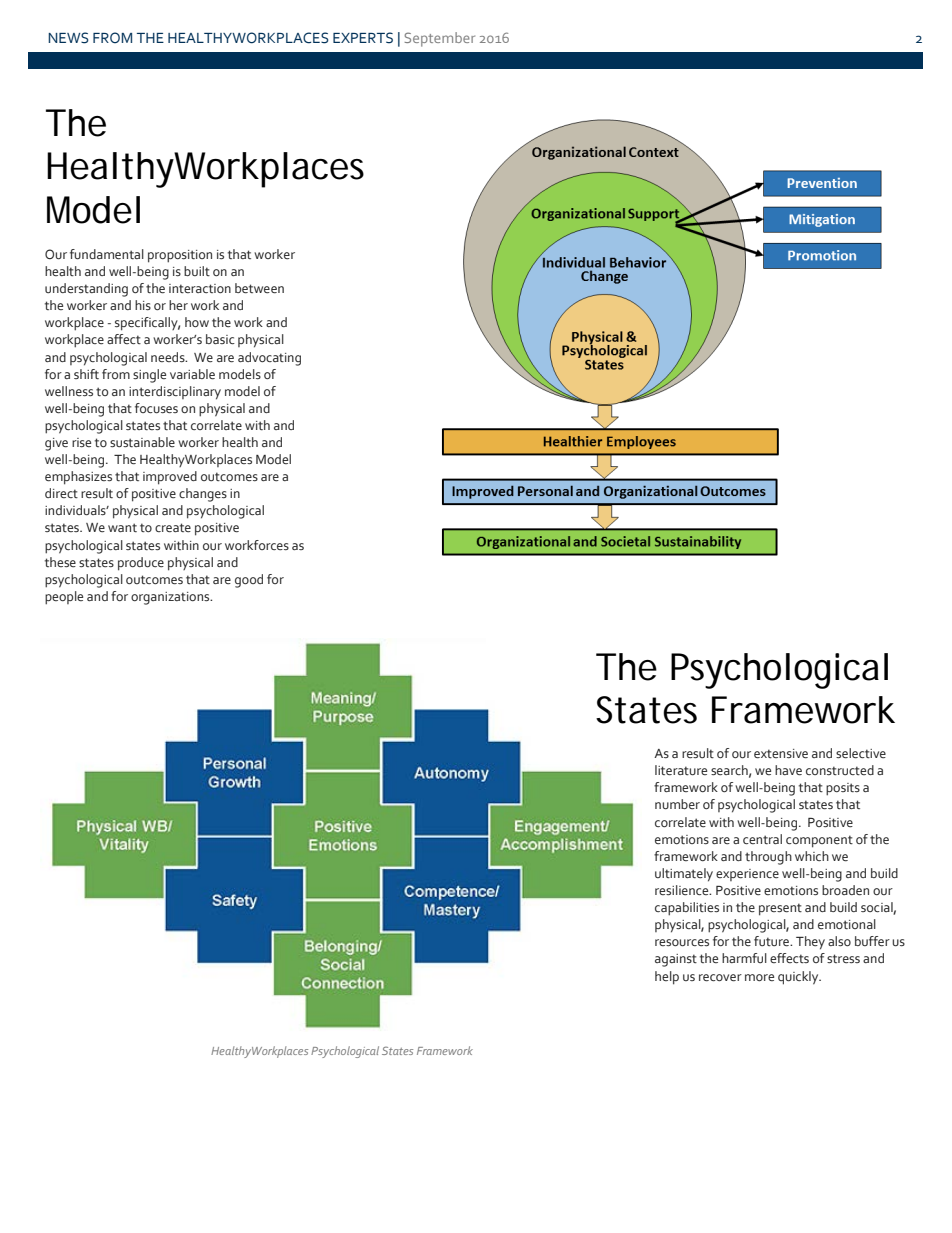 The width and height of the screenshot is (952, 1233). Describe the element at coordinates (249, 581) in the screenshot. I see `good` at that location.
